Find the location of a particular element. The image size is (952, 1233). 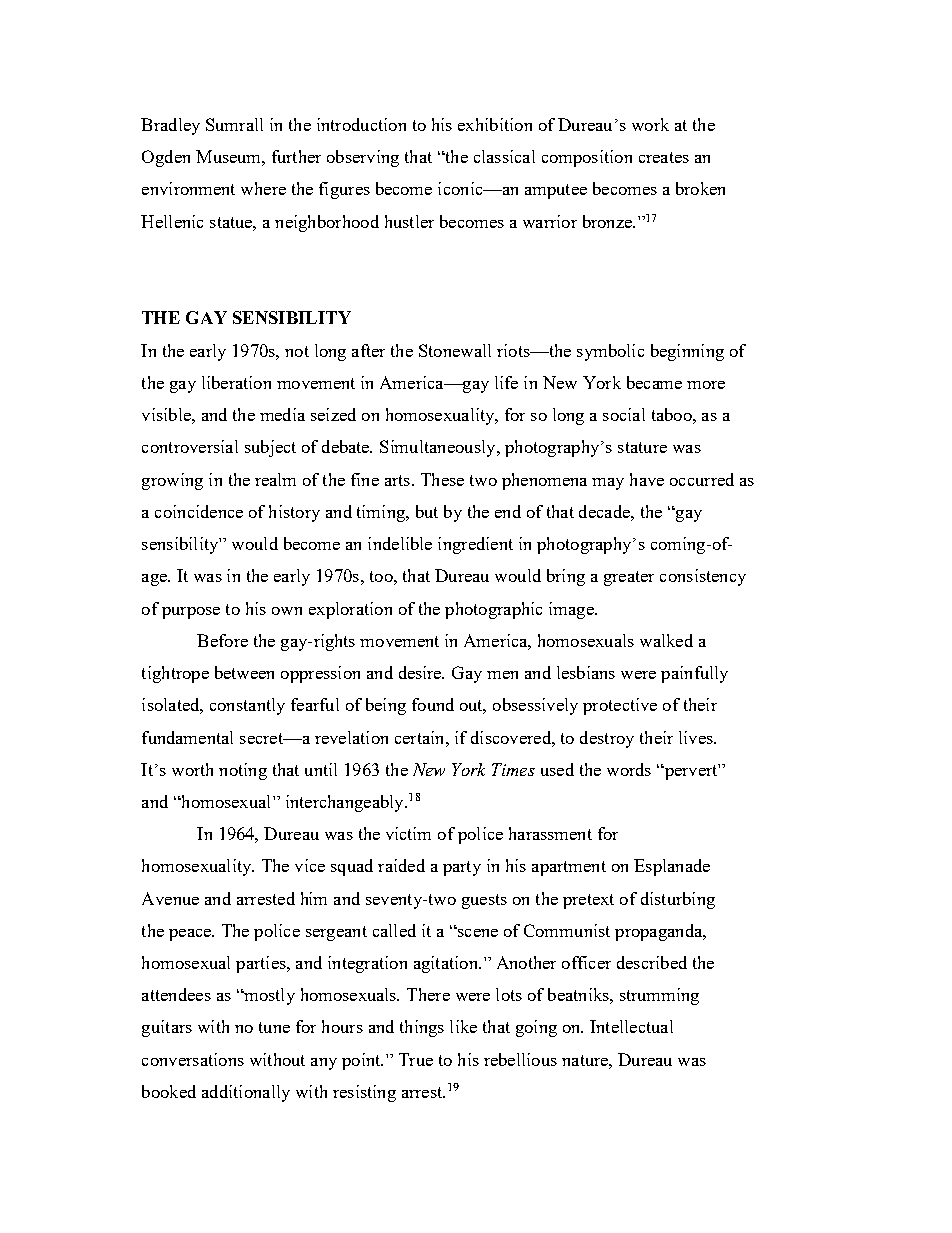

certain is located at coordinates (421, 737).
